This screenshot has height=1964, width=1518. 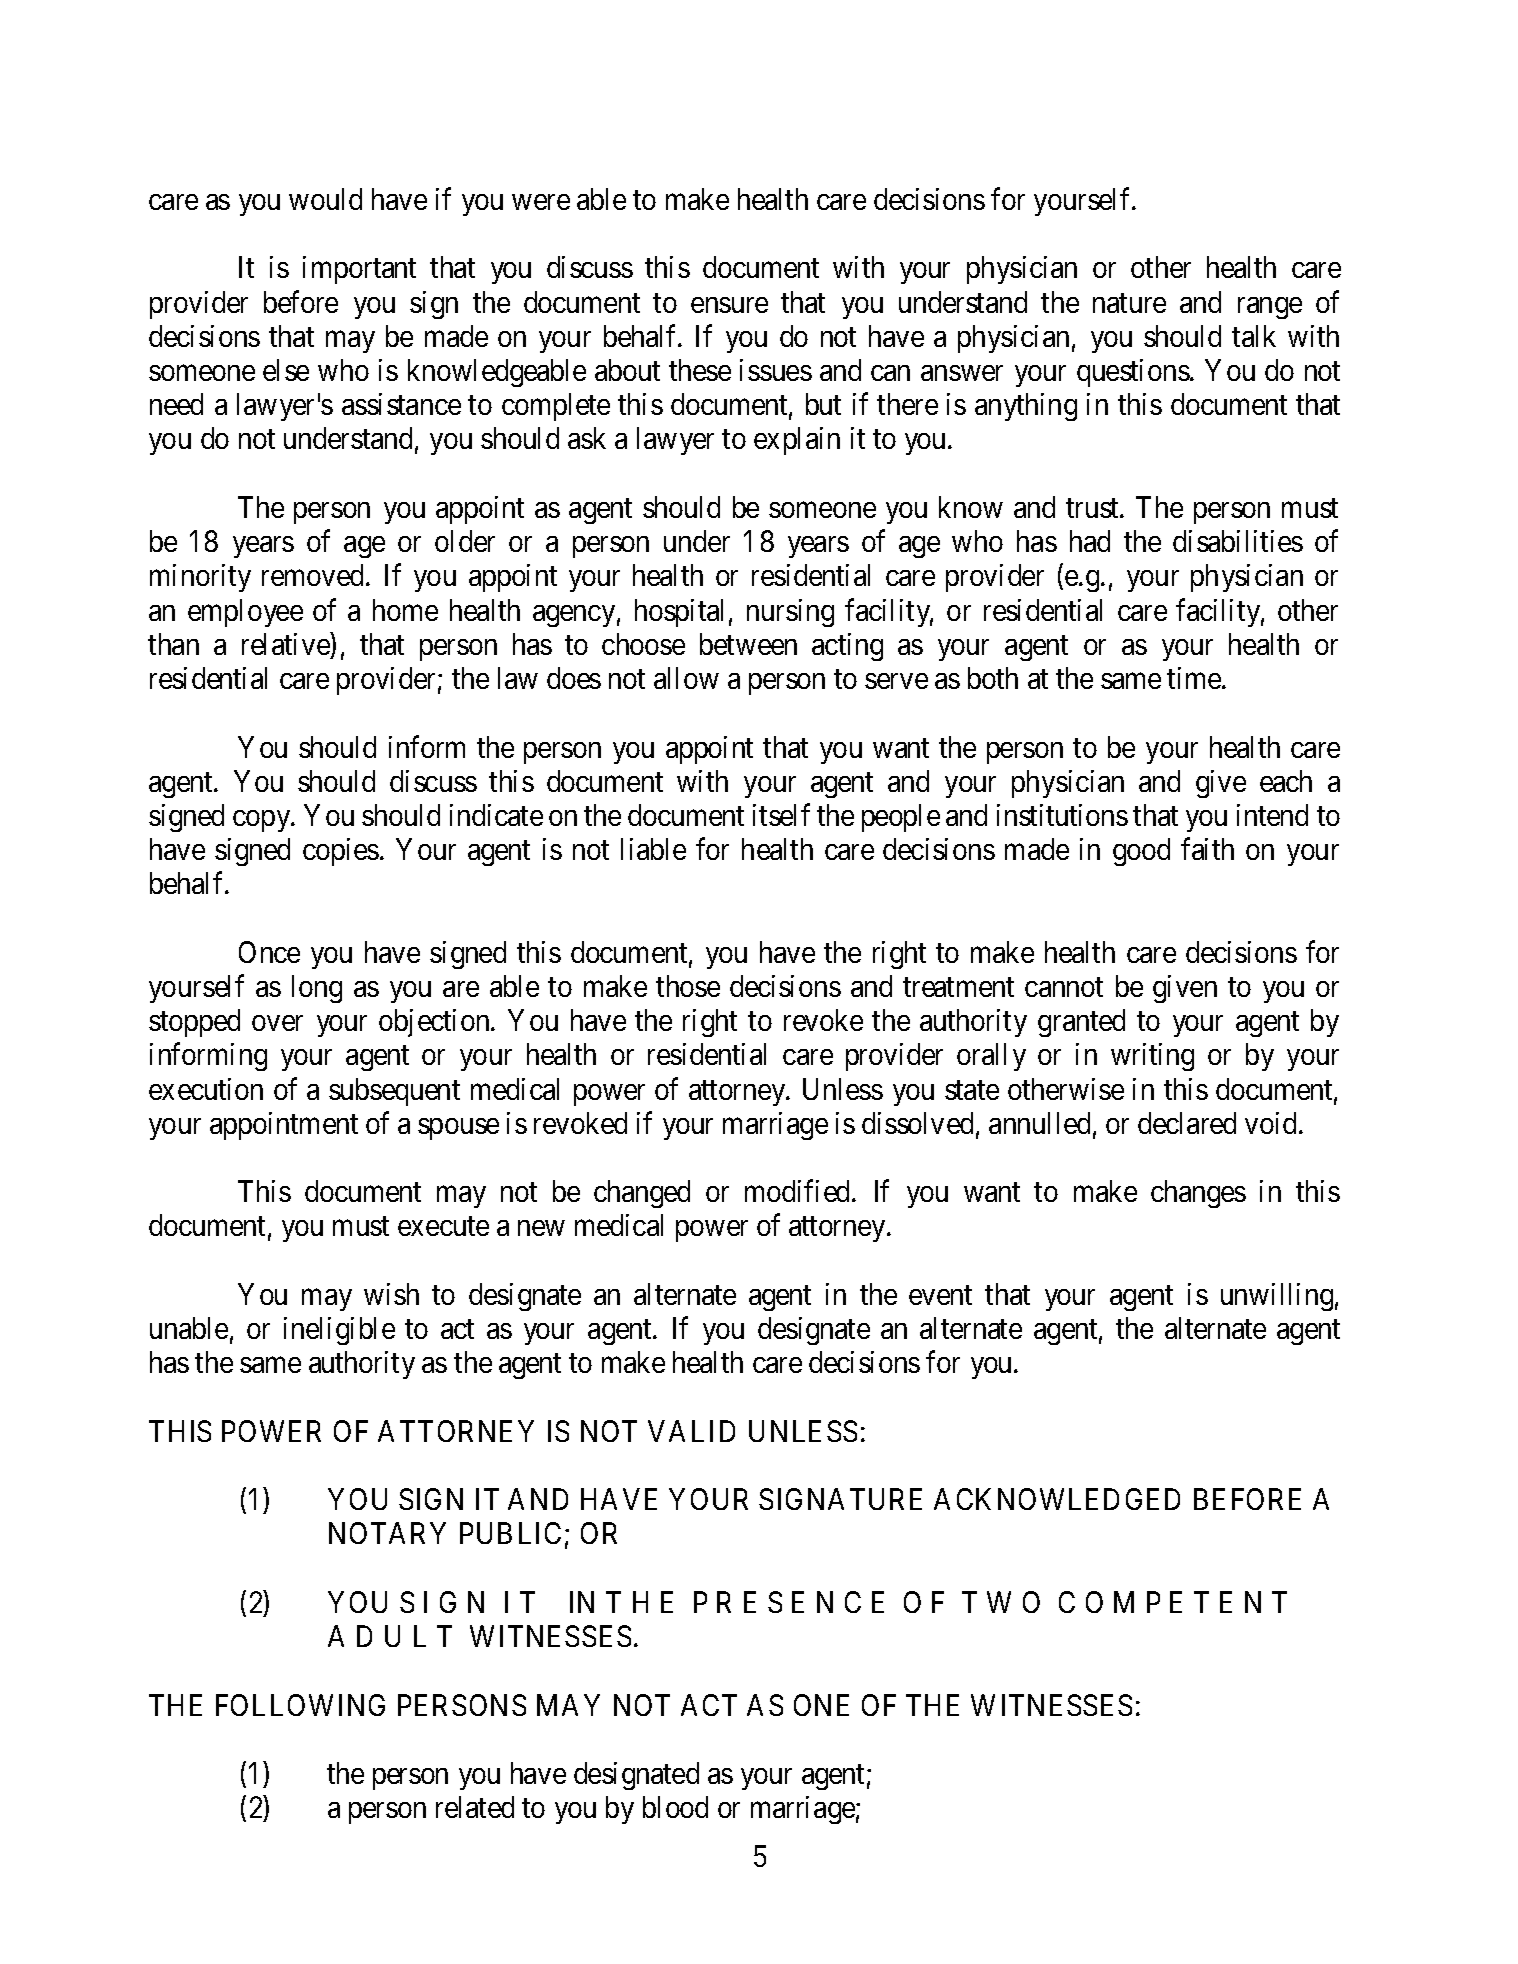 I want to click on FOLLOWING, so click(x=300, y=1705).
